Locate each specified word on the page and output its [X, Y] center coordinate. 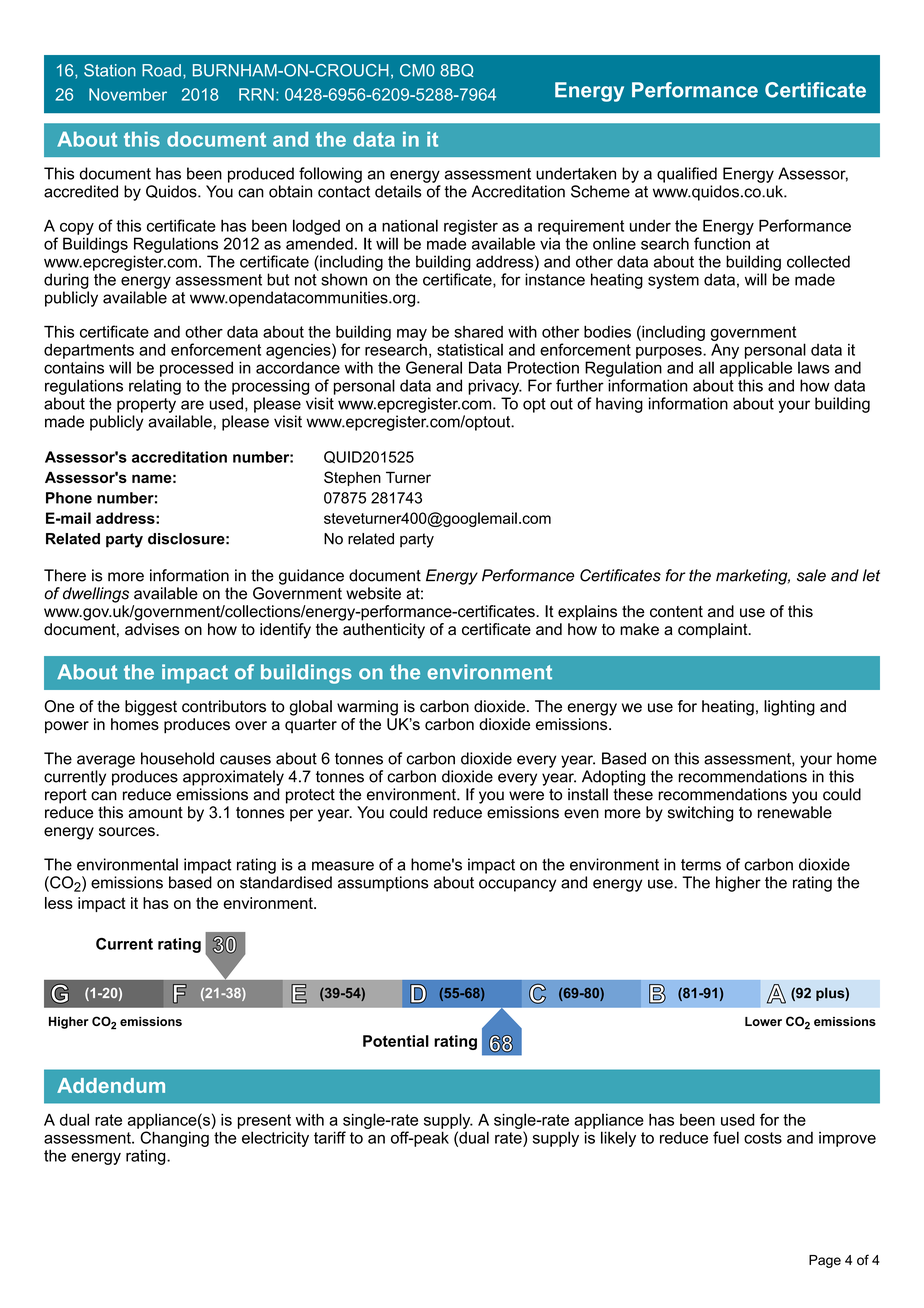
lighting [789, 708]
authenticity [384, 631]
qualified [687, 175]
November [128, 94]
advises [152, 629]
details [398, 191]
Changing [174, 1139]
